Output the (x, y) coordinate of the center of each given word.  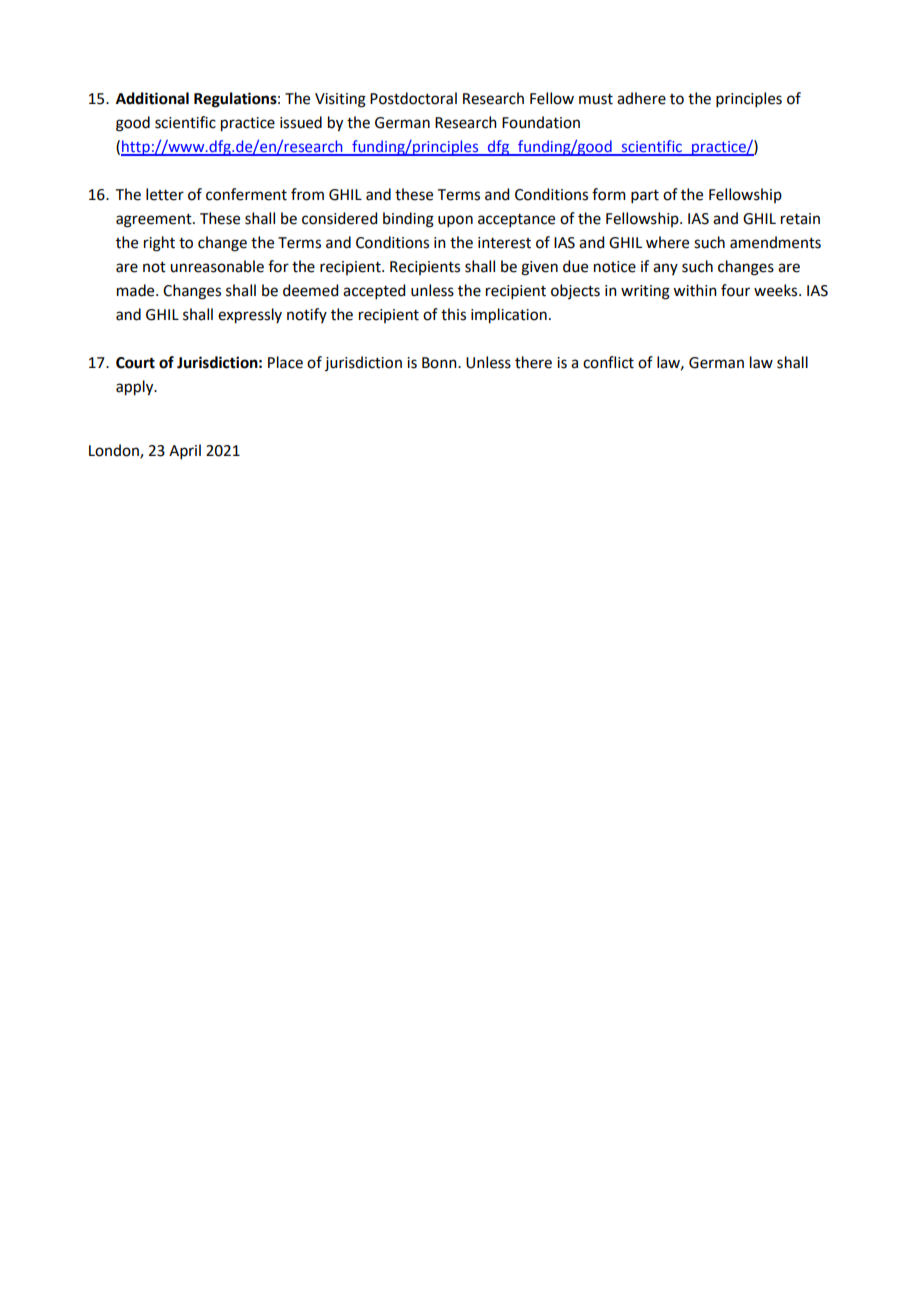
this (453, 314)
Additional (152, 98)
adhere (641, 98)
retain (800, 219)
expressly (250, 316)
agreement (155, 221)
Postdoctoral (413, 98)
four (735, 290)
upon (455, 221)
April (185, 451)
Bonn (440, 363)
